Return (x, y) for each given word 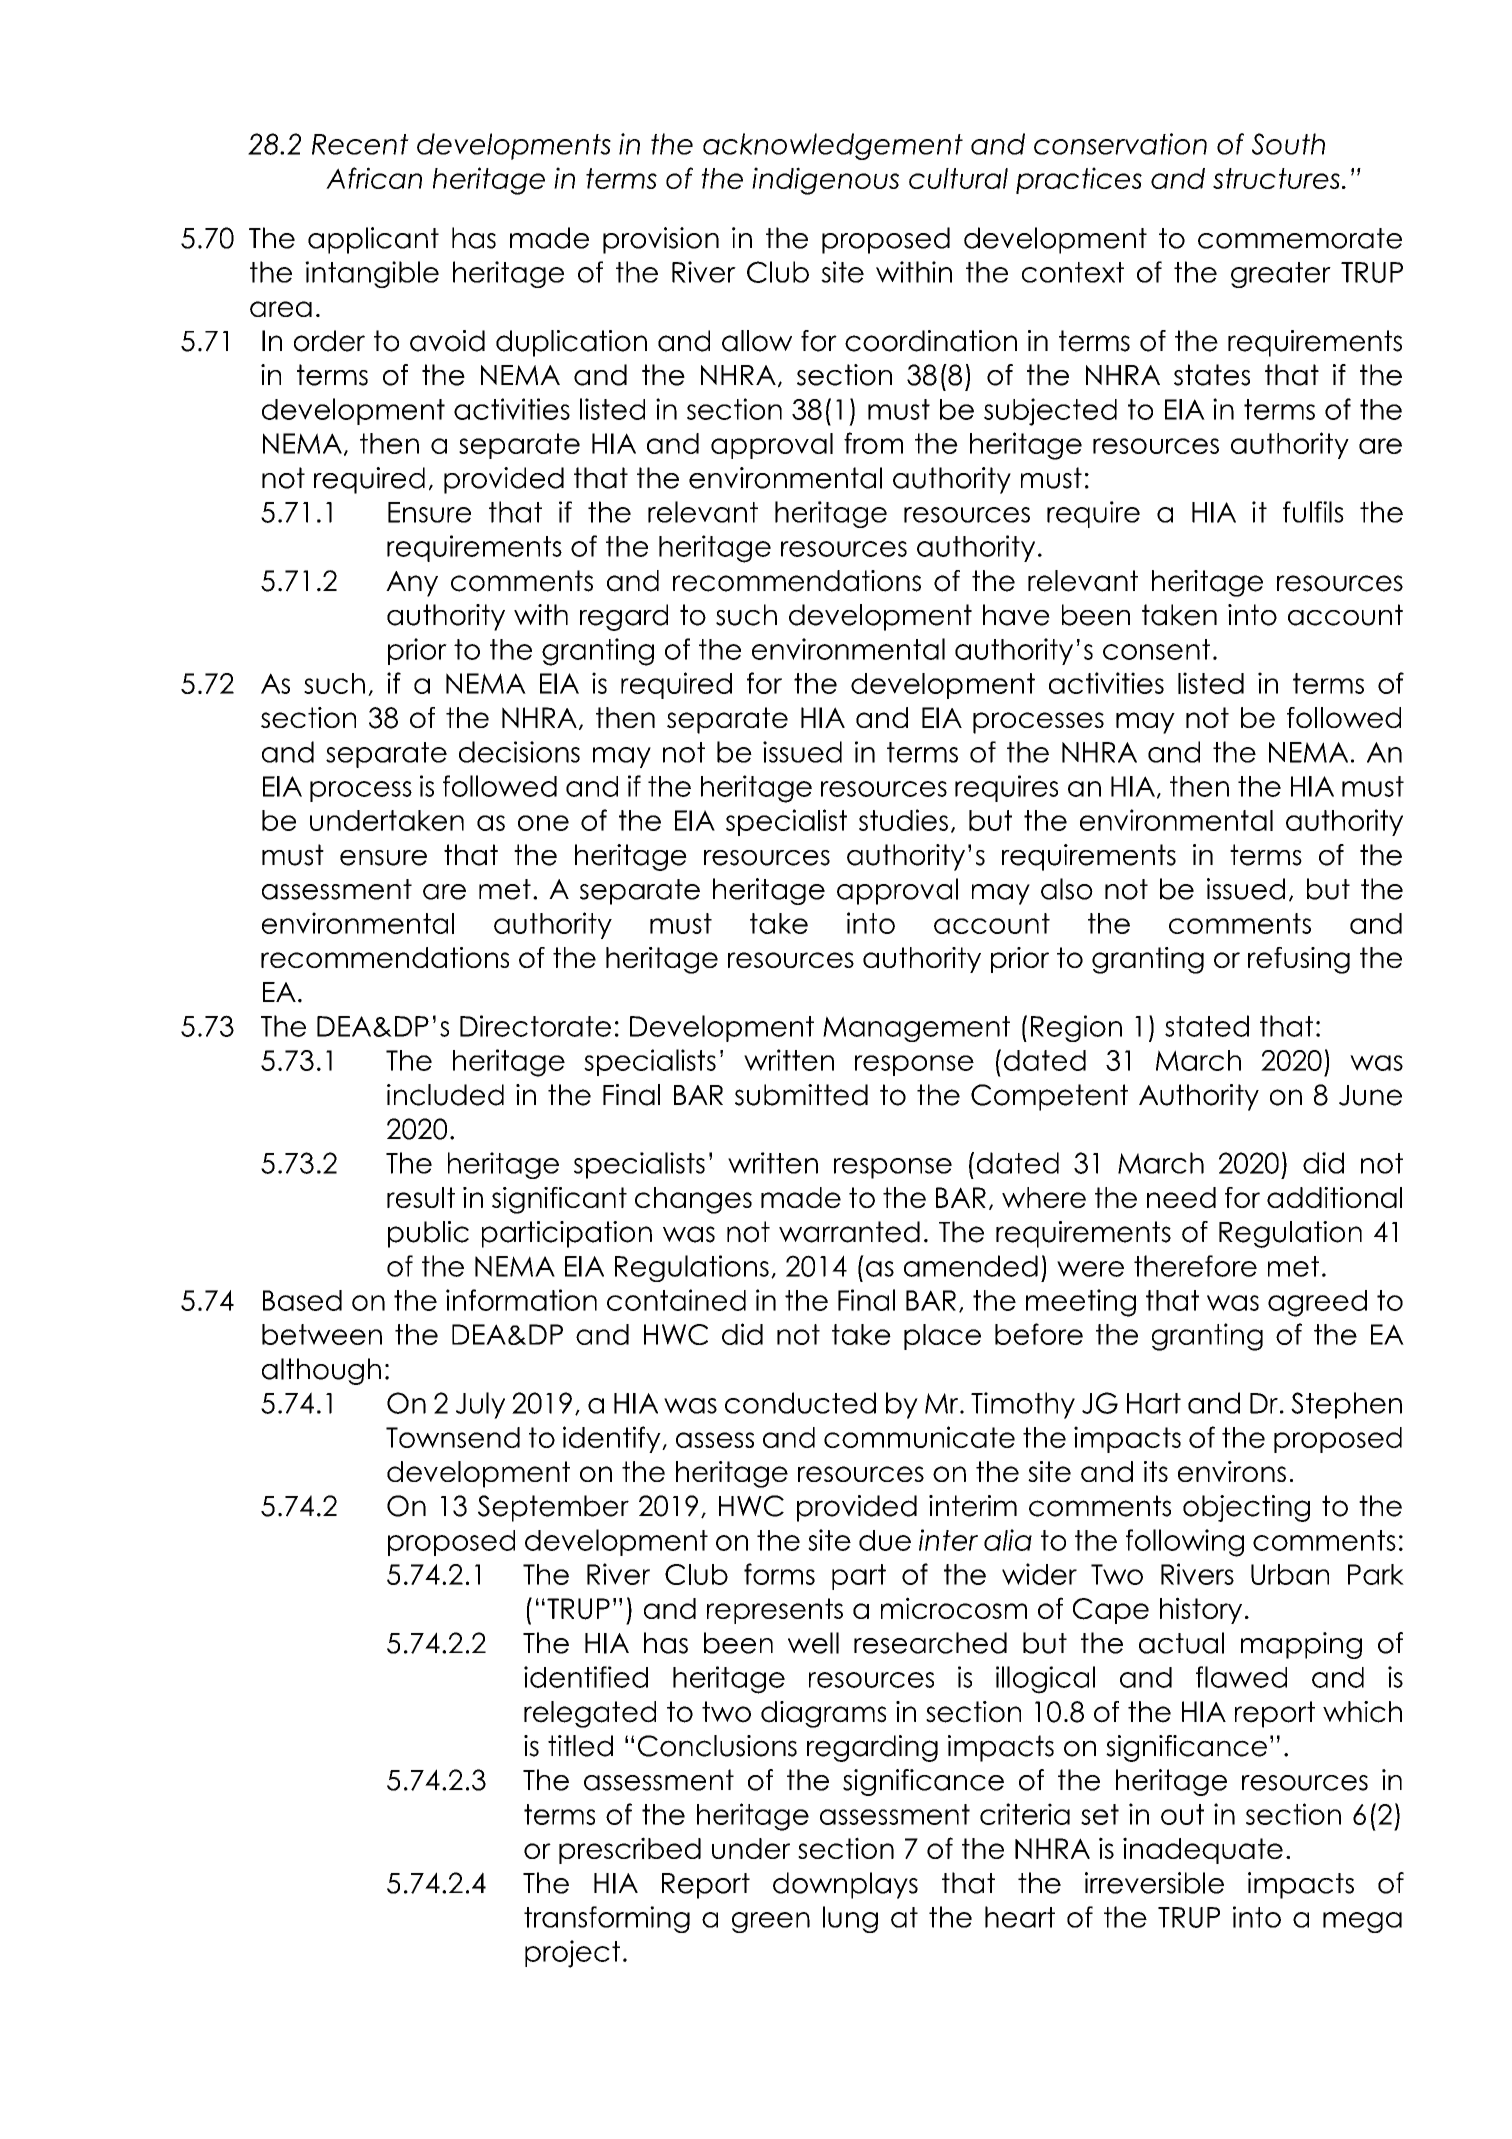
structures (1276, 178)
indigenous (825, 181)
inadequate (1203, 1850)
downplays (845, 1885)
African (374, 178)
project (572, 1954)
